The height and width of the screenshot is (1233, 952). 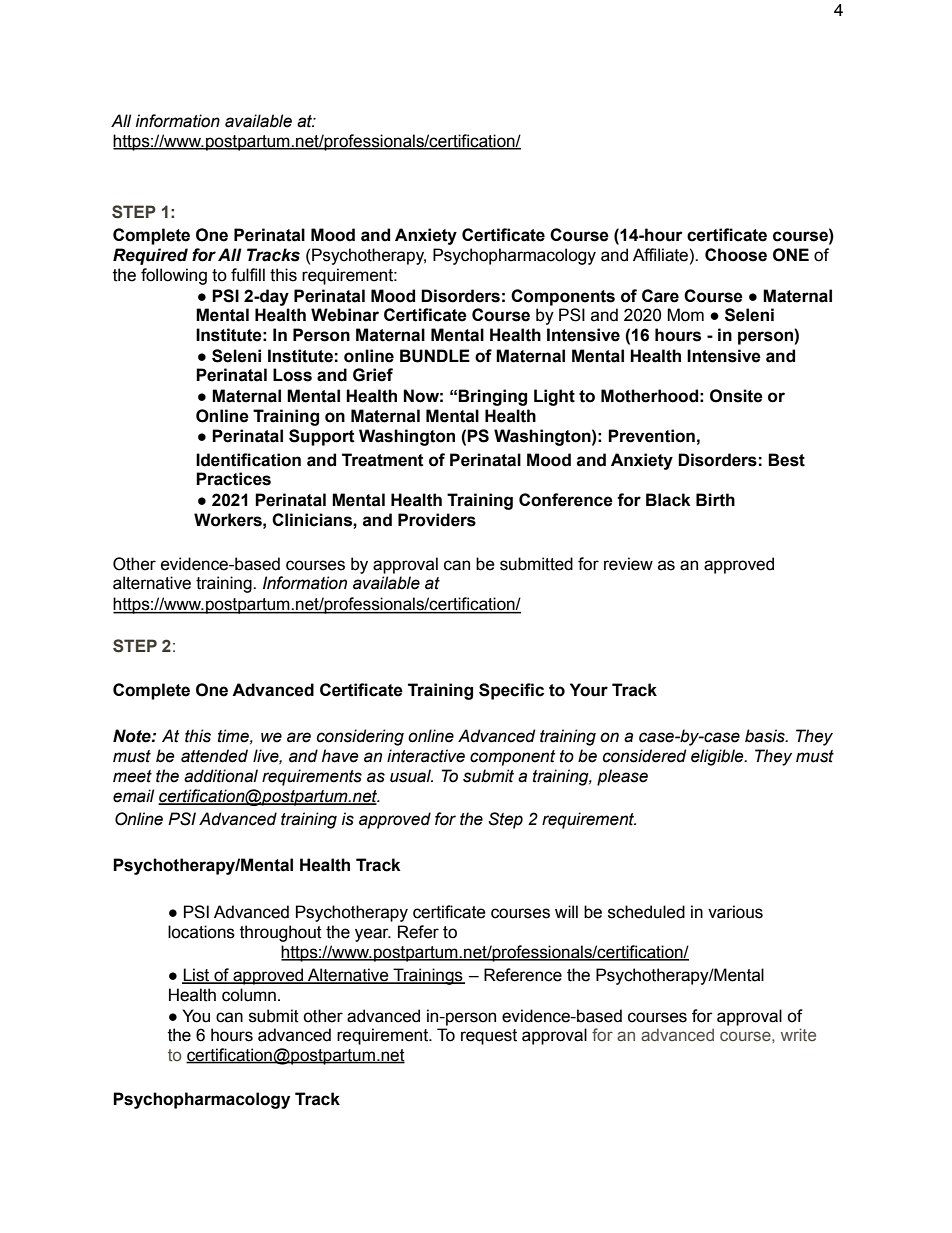 I want to click on BUNDLE, so click(x=435, y=356).
